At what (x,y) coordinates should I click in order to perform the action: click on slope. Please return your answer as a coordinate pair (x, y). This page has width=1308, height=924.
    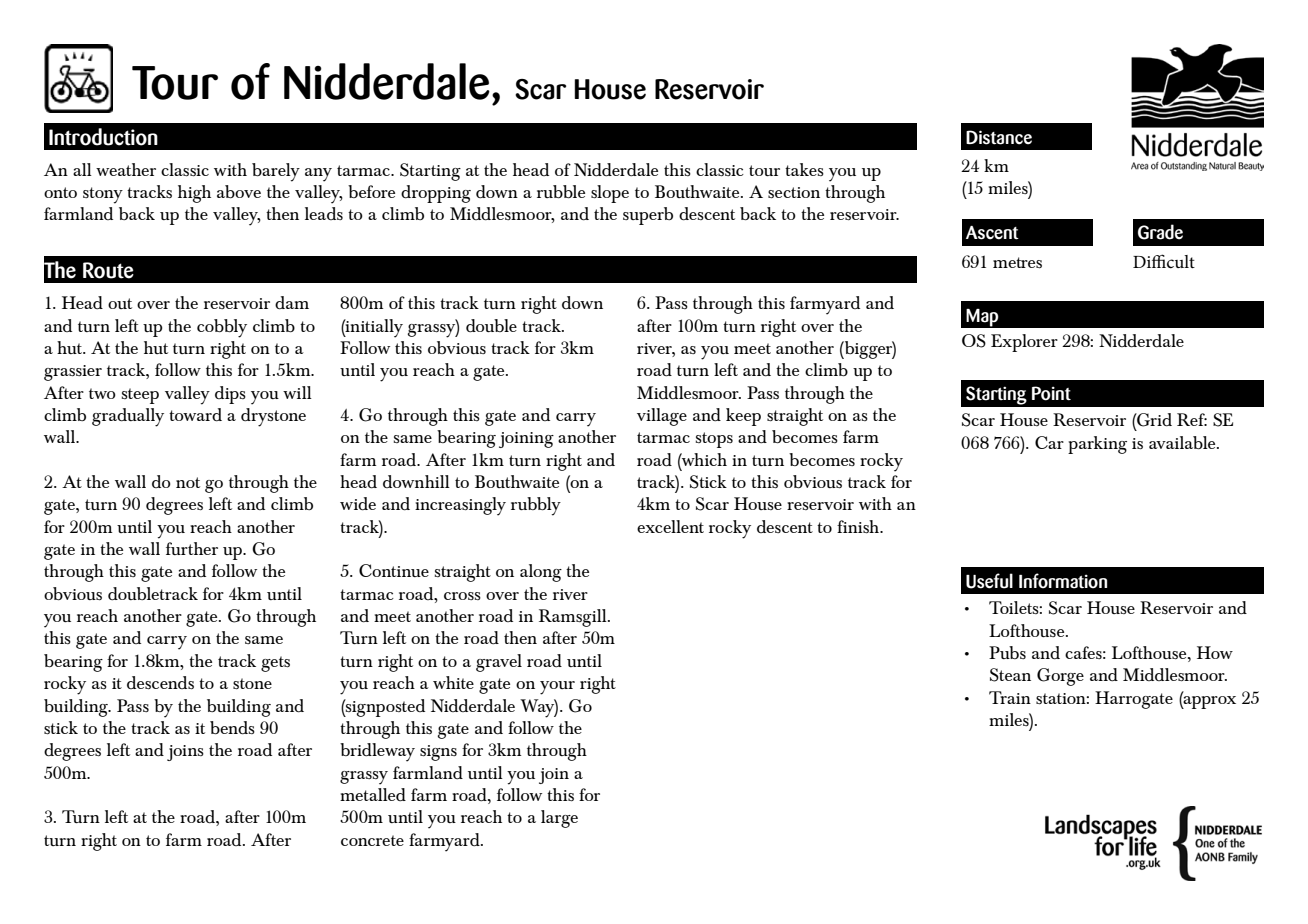
    Looking at the image, I should click on (610, 194).
